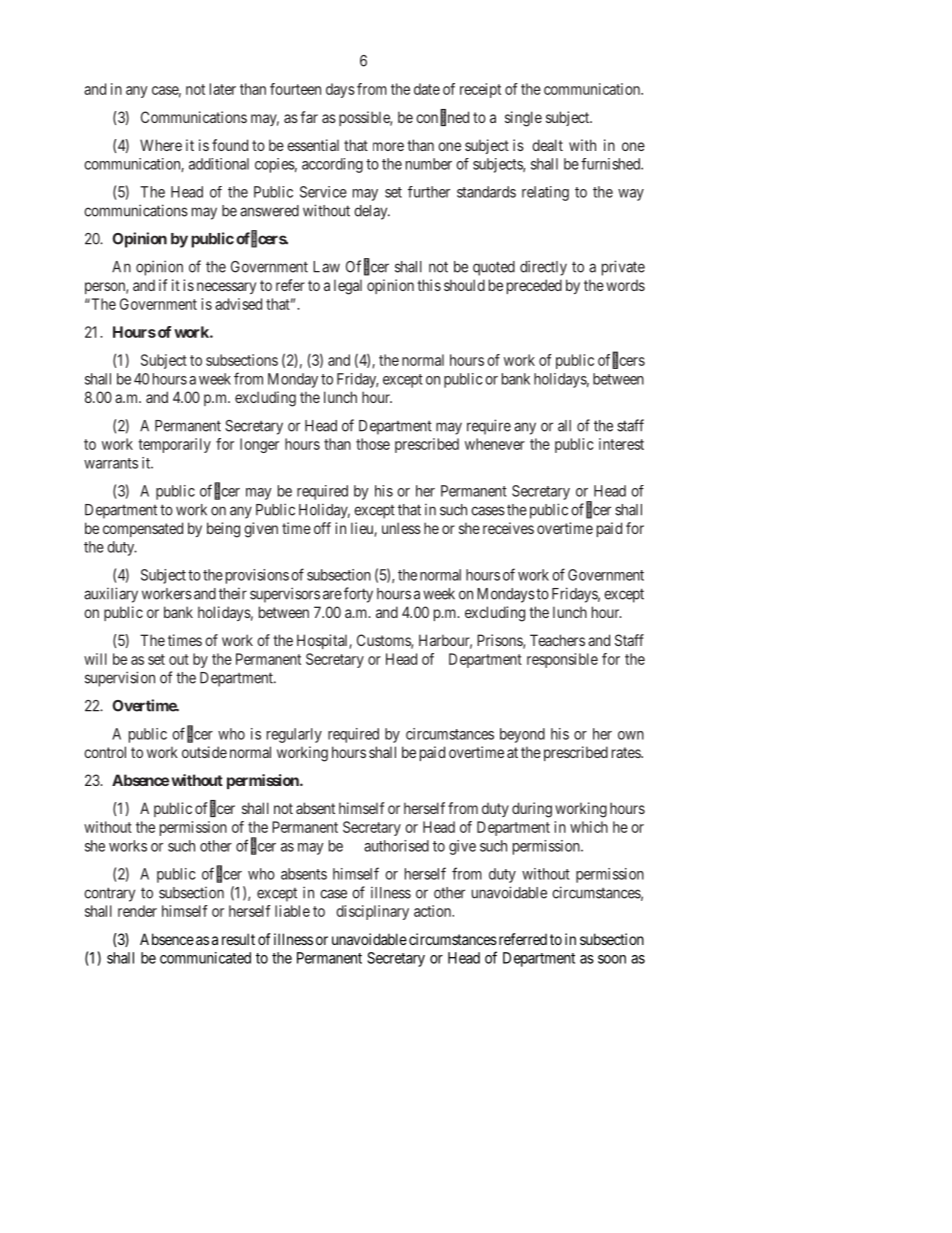 Image resolution: width=952 pixels, height=1233 pixels. I want to click on receives, so click(508, 528).
